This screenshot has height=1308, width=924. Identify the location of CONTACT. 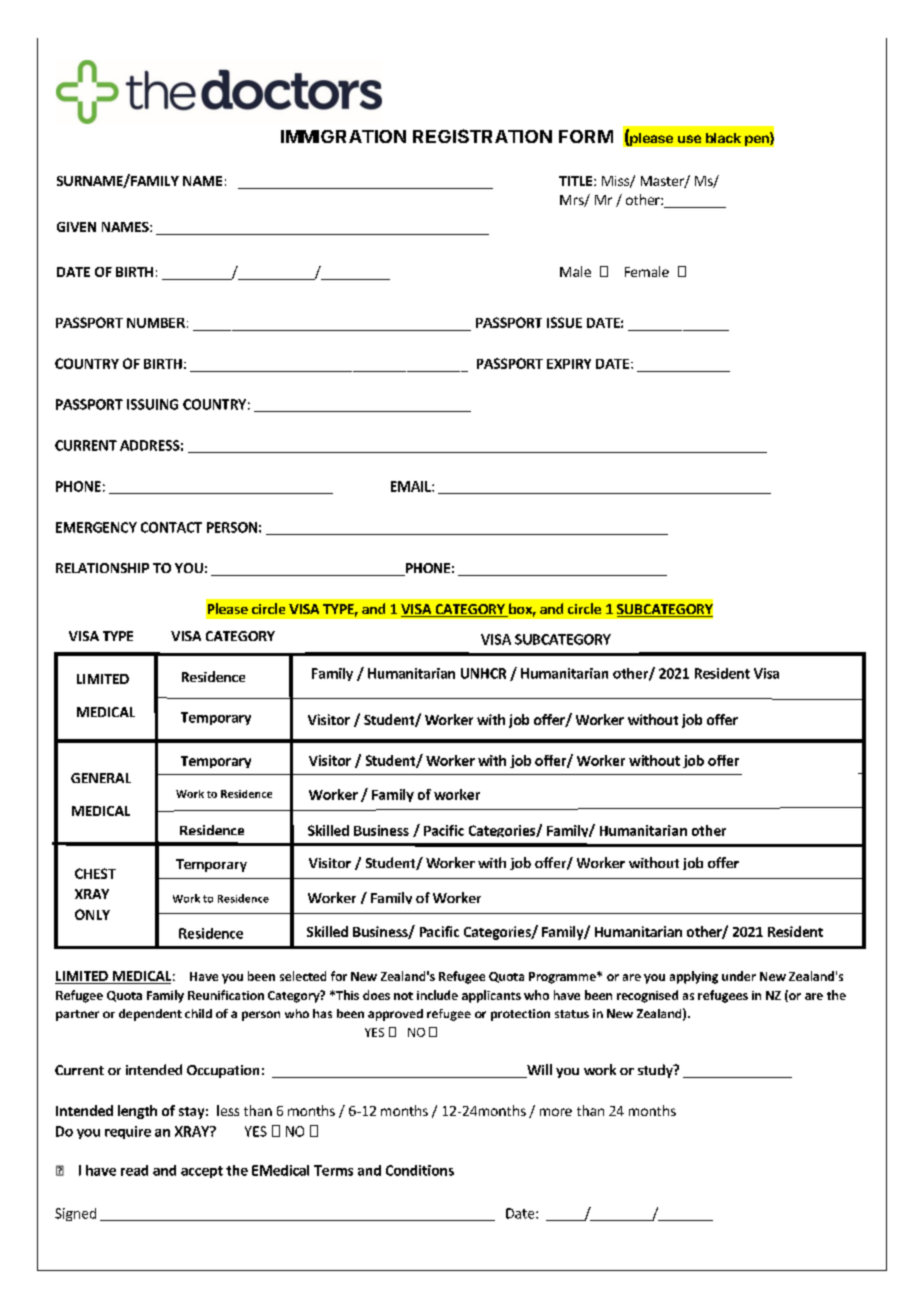
(171, 527).
